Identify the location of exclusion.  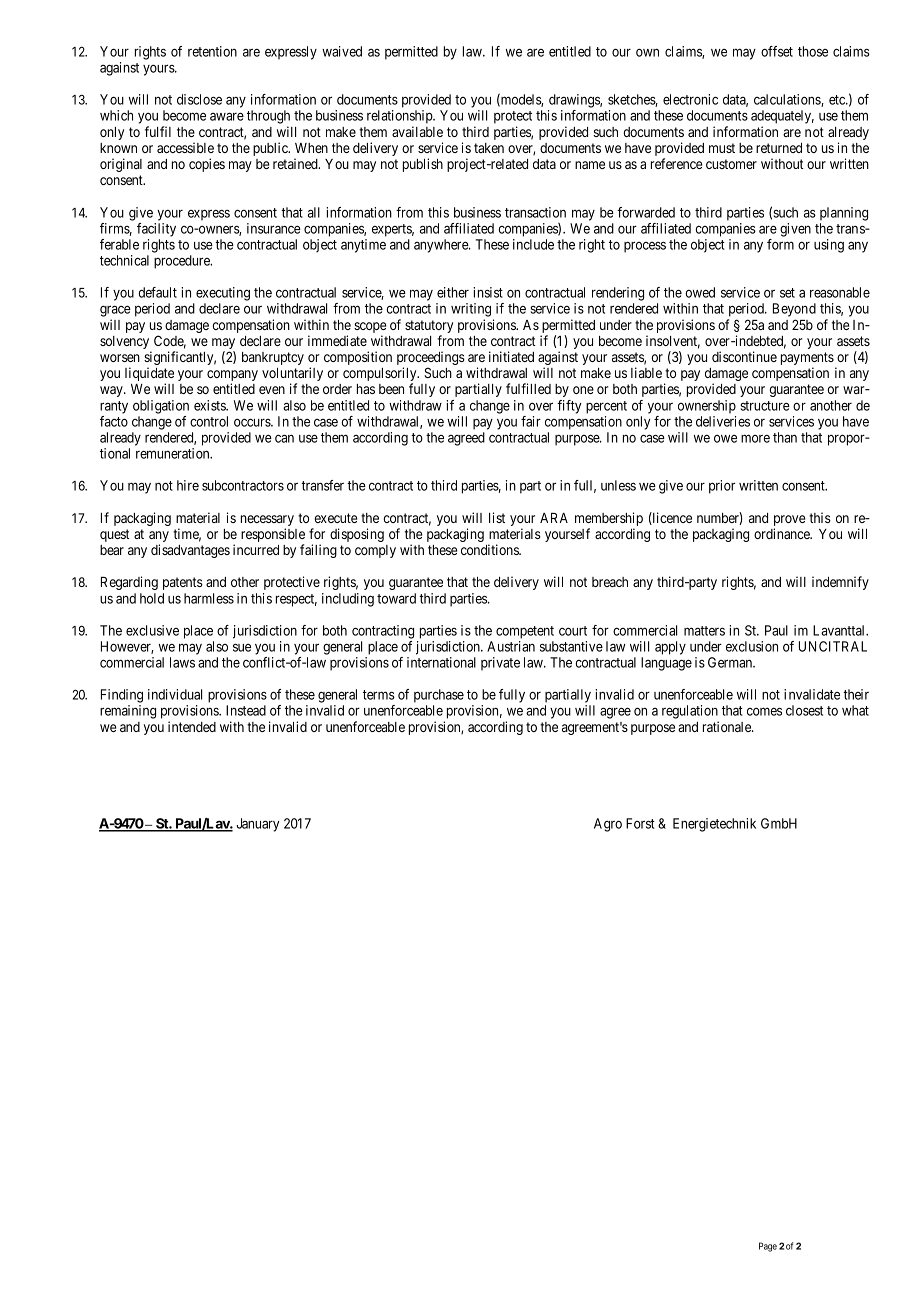
(752, 646).
